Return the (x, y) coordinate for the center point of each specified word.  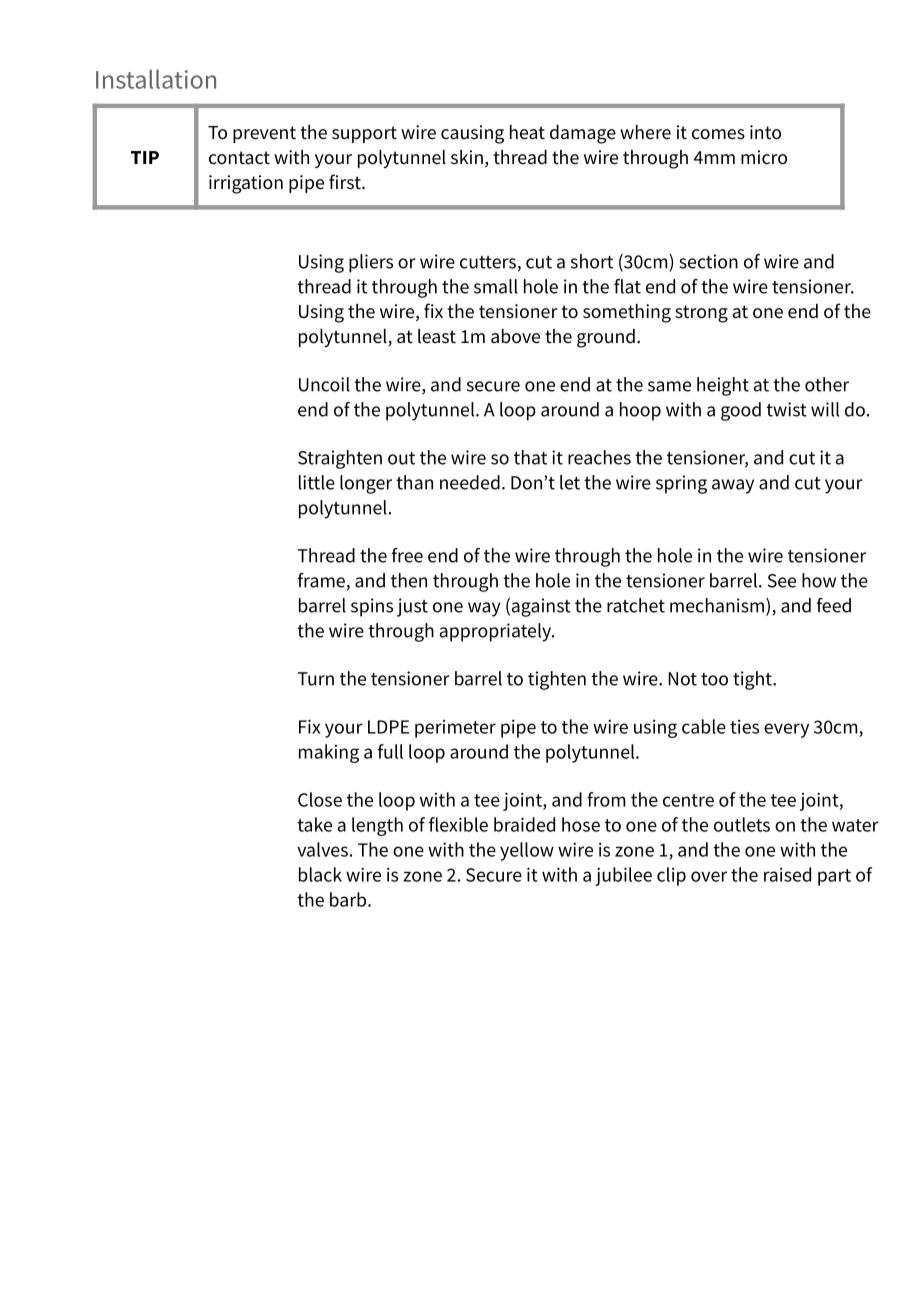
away (733, 486)
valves (322, 849)
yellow (527, 851)
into (765, 132)
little (317, 482)
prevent (264, 134)
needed (470, 482)
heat (527, 132)
